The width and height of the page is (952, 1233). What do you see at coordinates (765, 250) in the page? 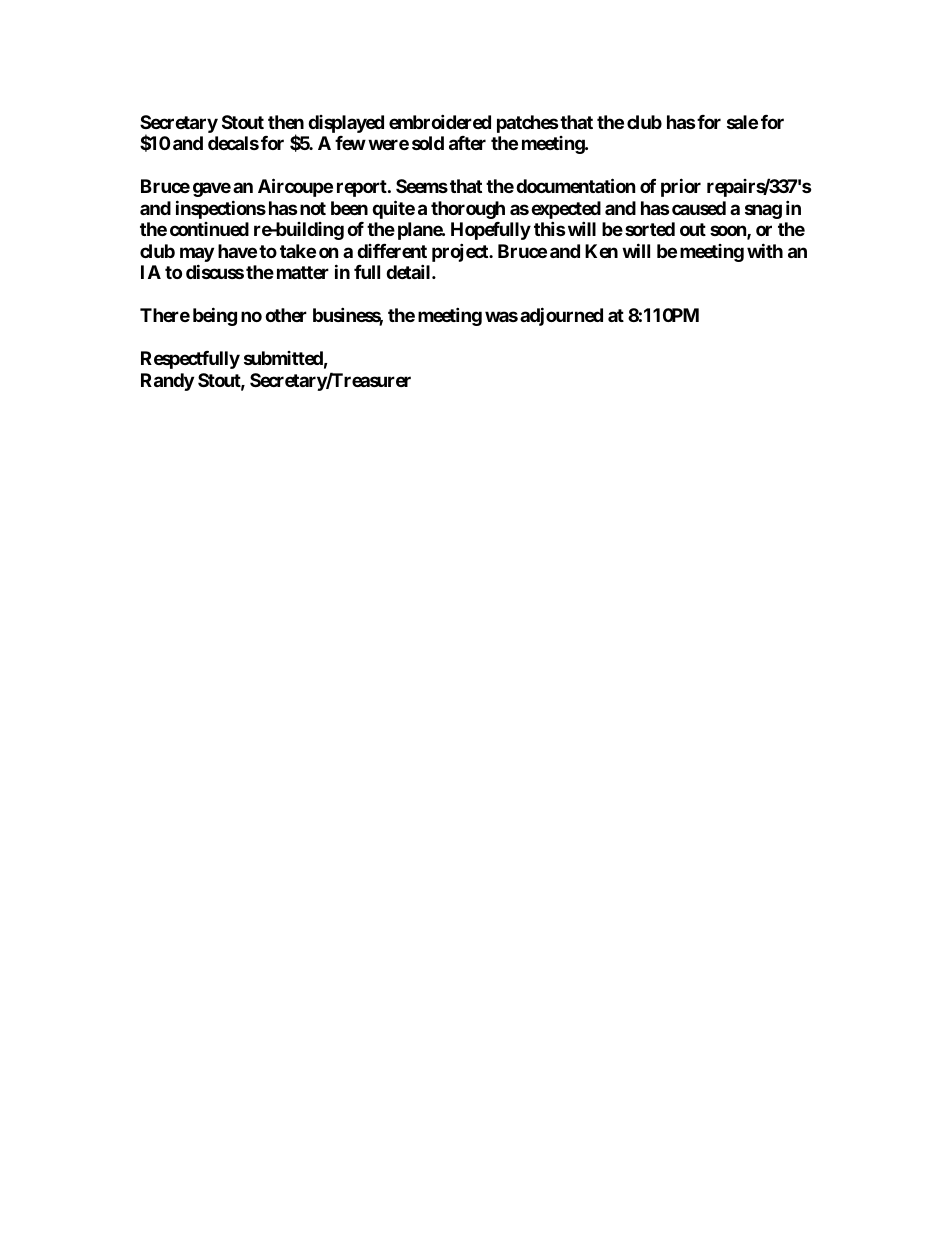
I see `with` at bounding box center [765, 250].
